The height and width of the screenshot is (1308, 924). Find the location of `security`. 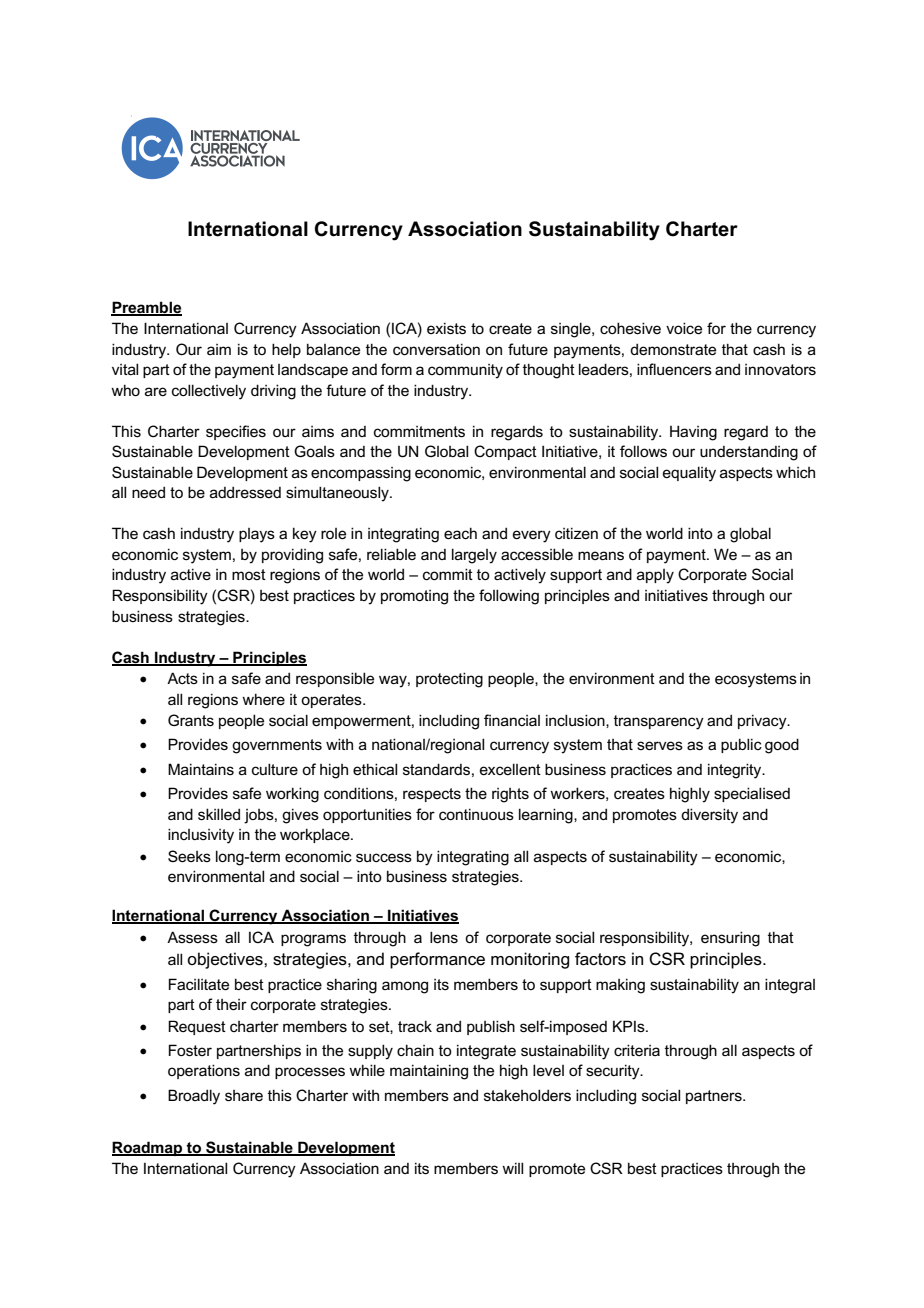

security is located at coordinates (614, 1072).
